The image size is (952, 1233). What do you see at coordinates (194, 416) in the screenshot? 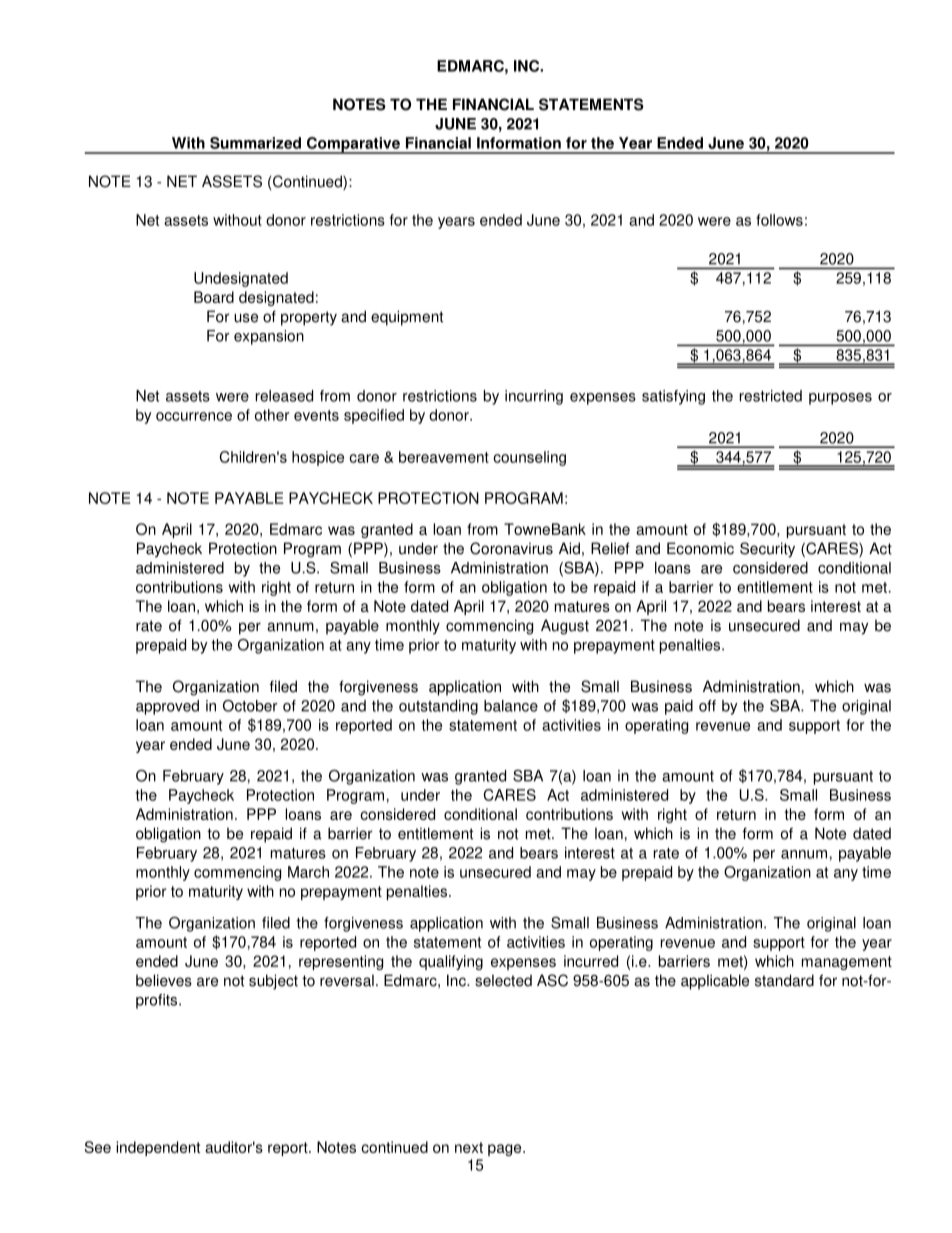
I see `occurrence` at bounding box center [194, 416].
